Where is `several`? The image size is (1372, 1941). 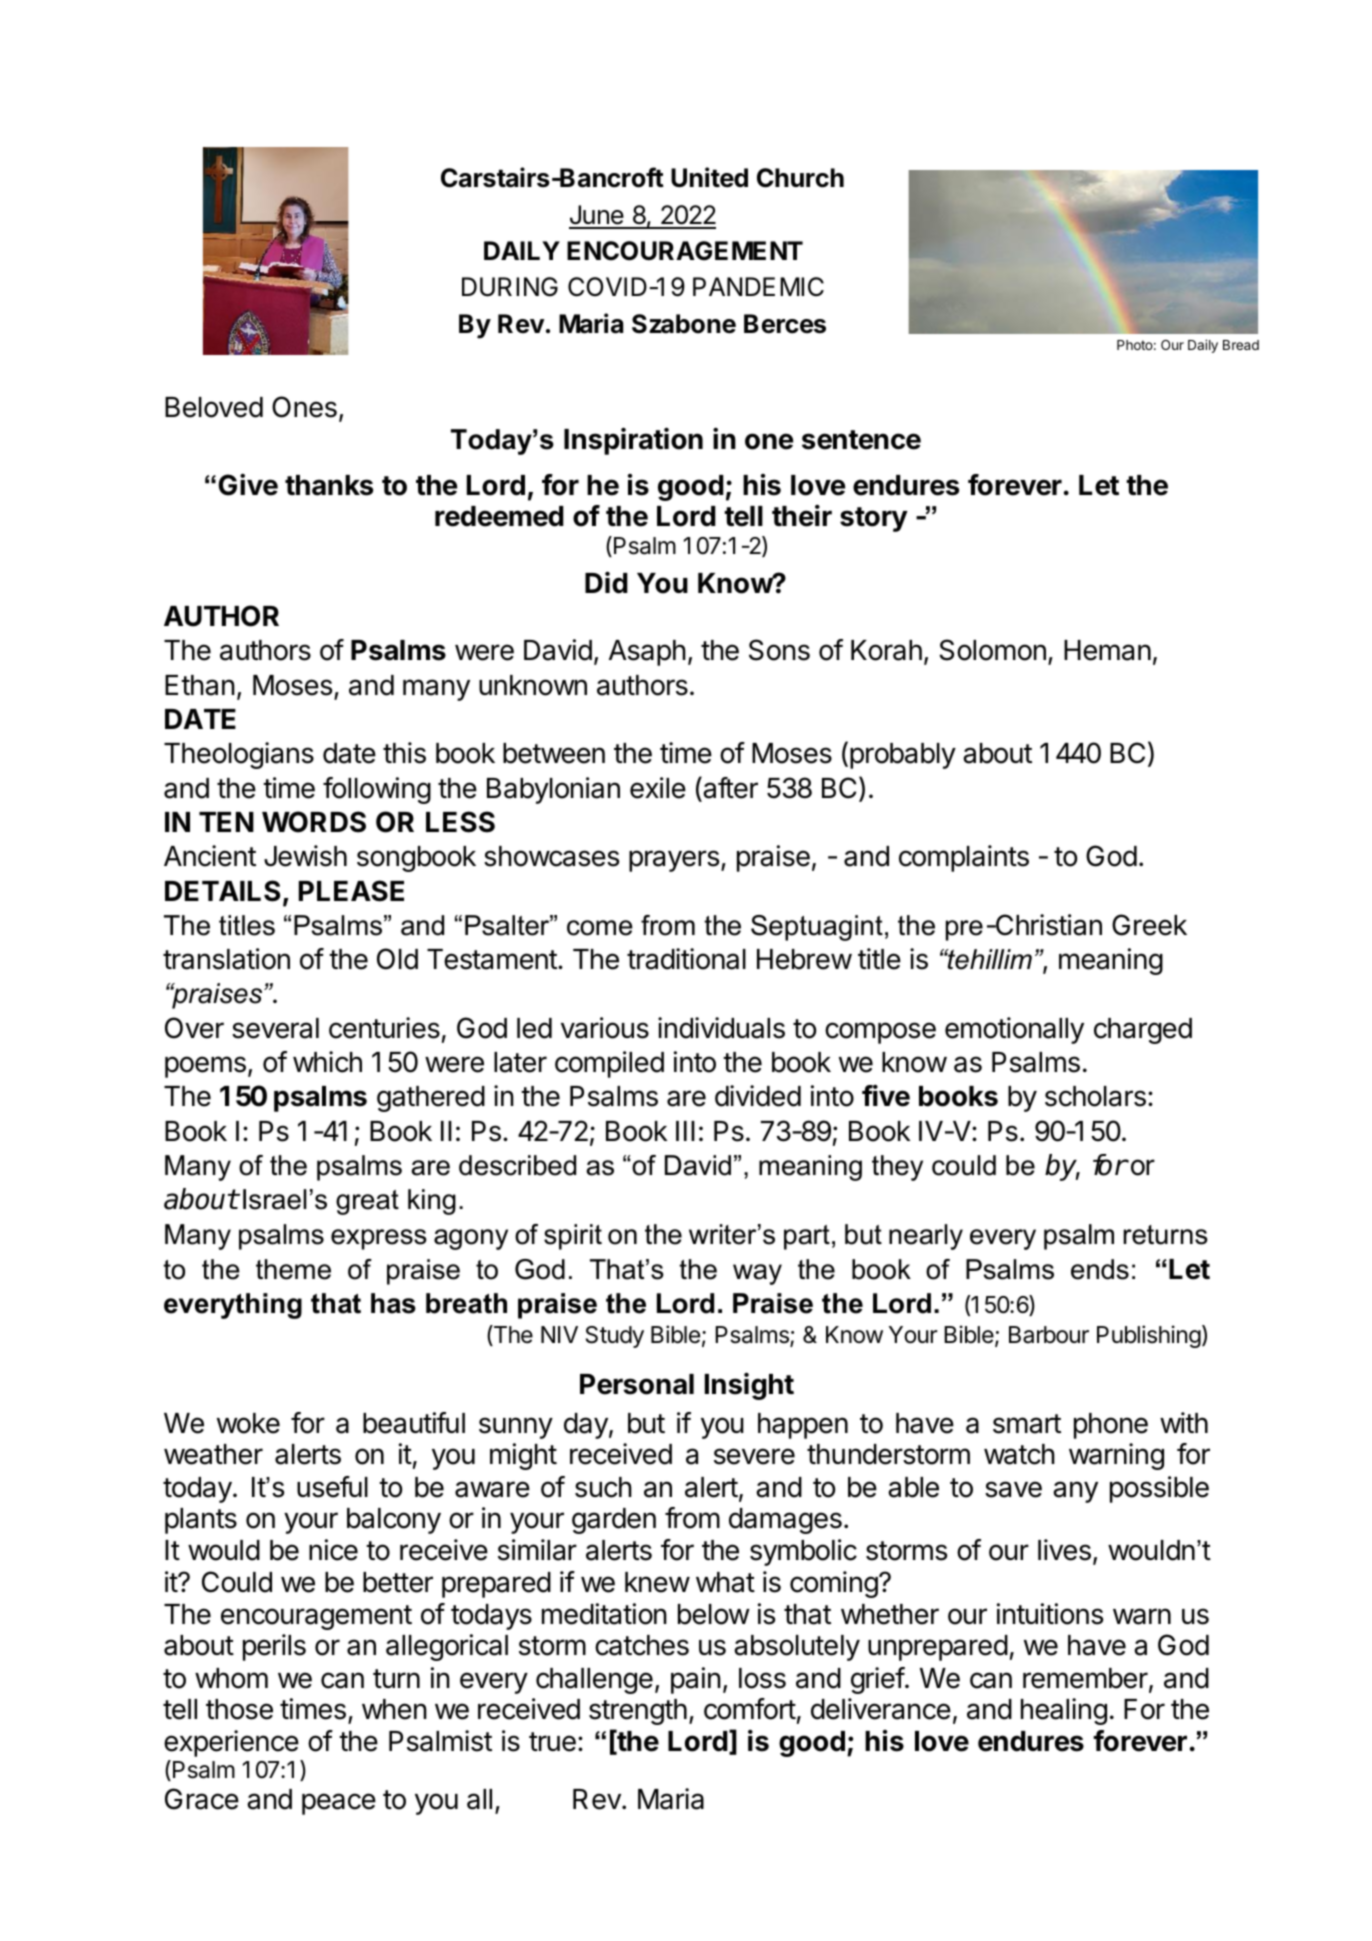 several is located at coordinates (275, 1028).
